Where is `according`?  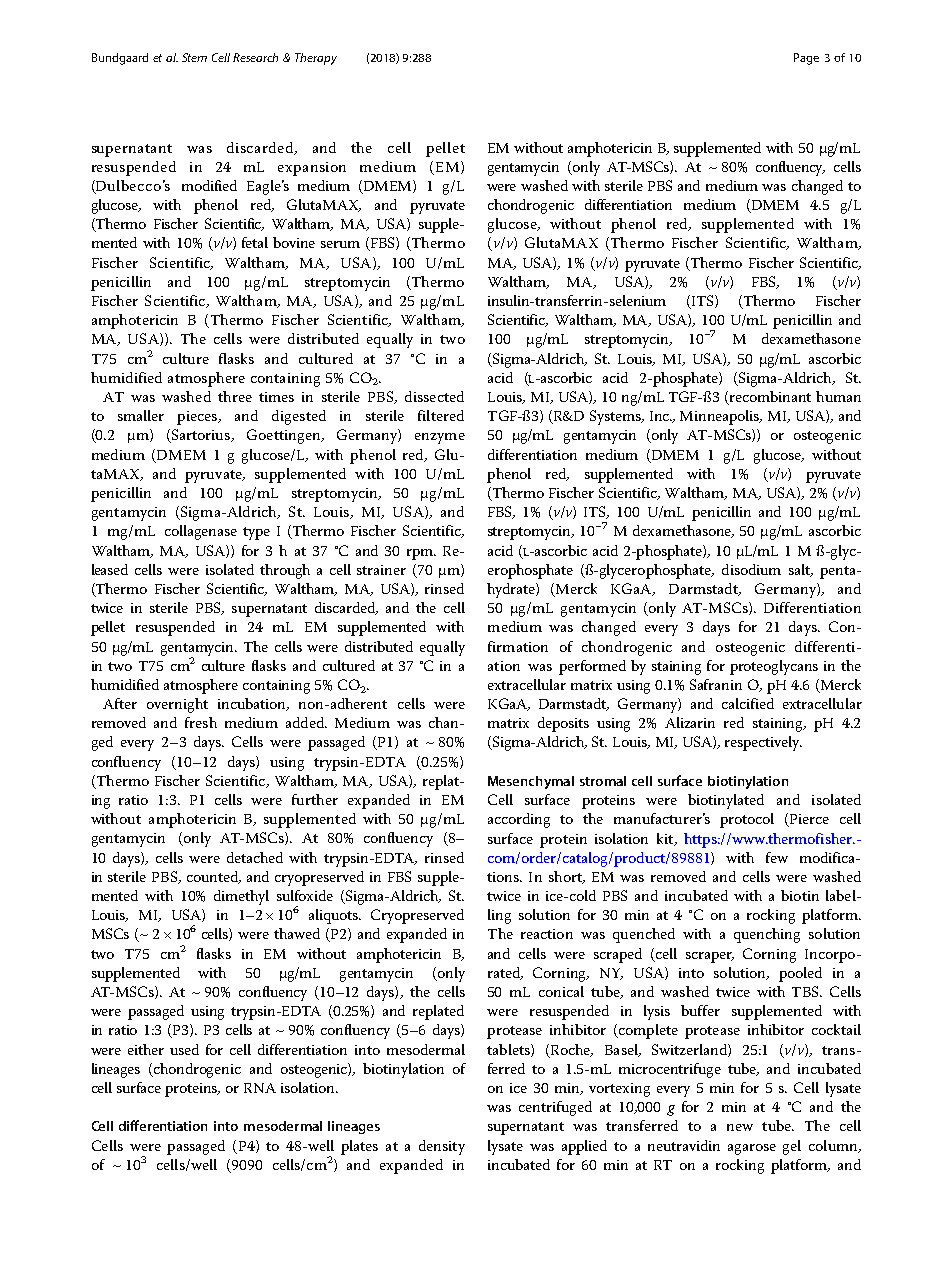
according is located at coordinates (519, 820).
